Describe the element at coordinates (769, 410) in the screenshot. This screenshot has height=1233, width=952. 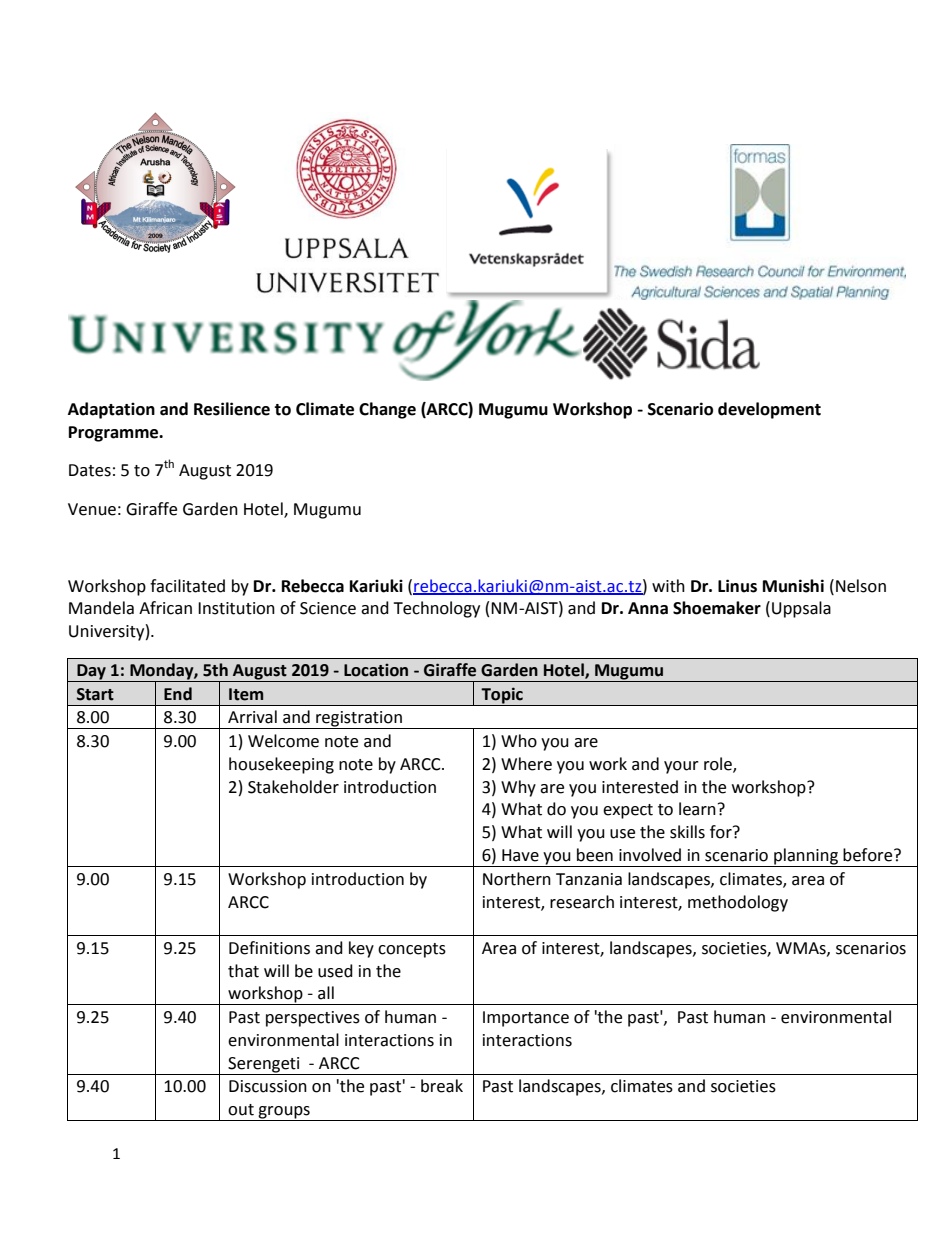
I see `development` at that location.
